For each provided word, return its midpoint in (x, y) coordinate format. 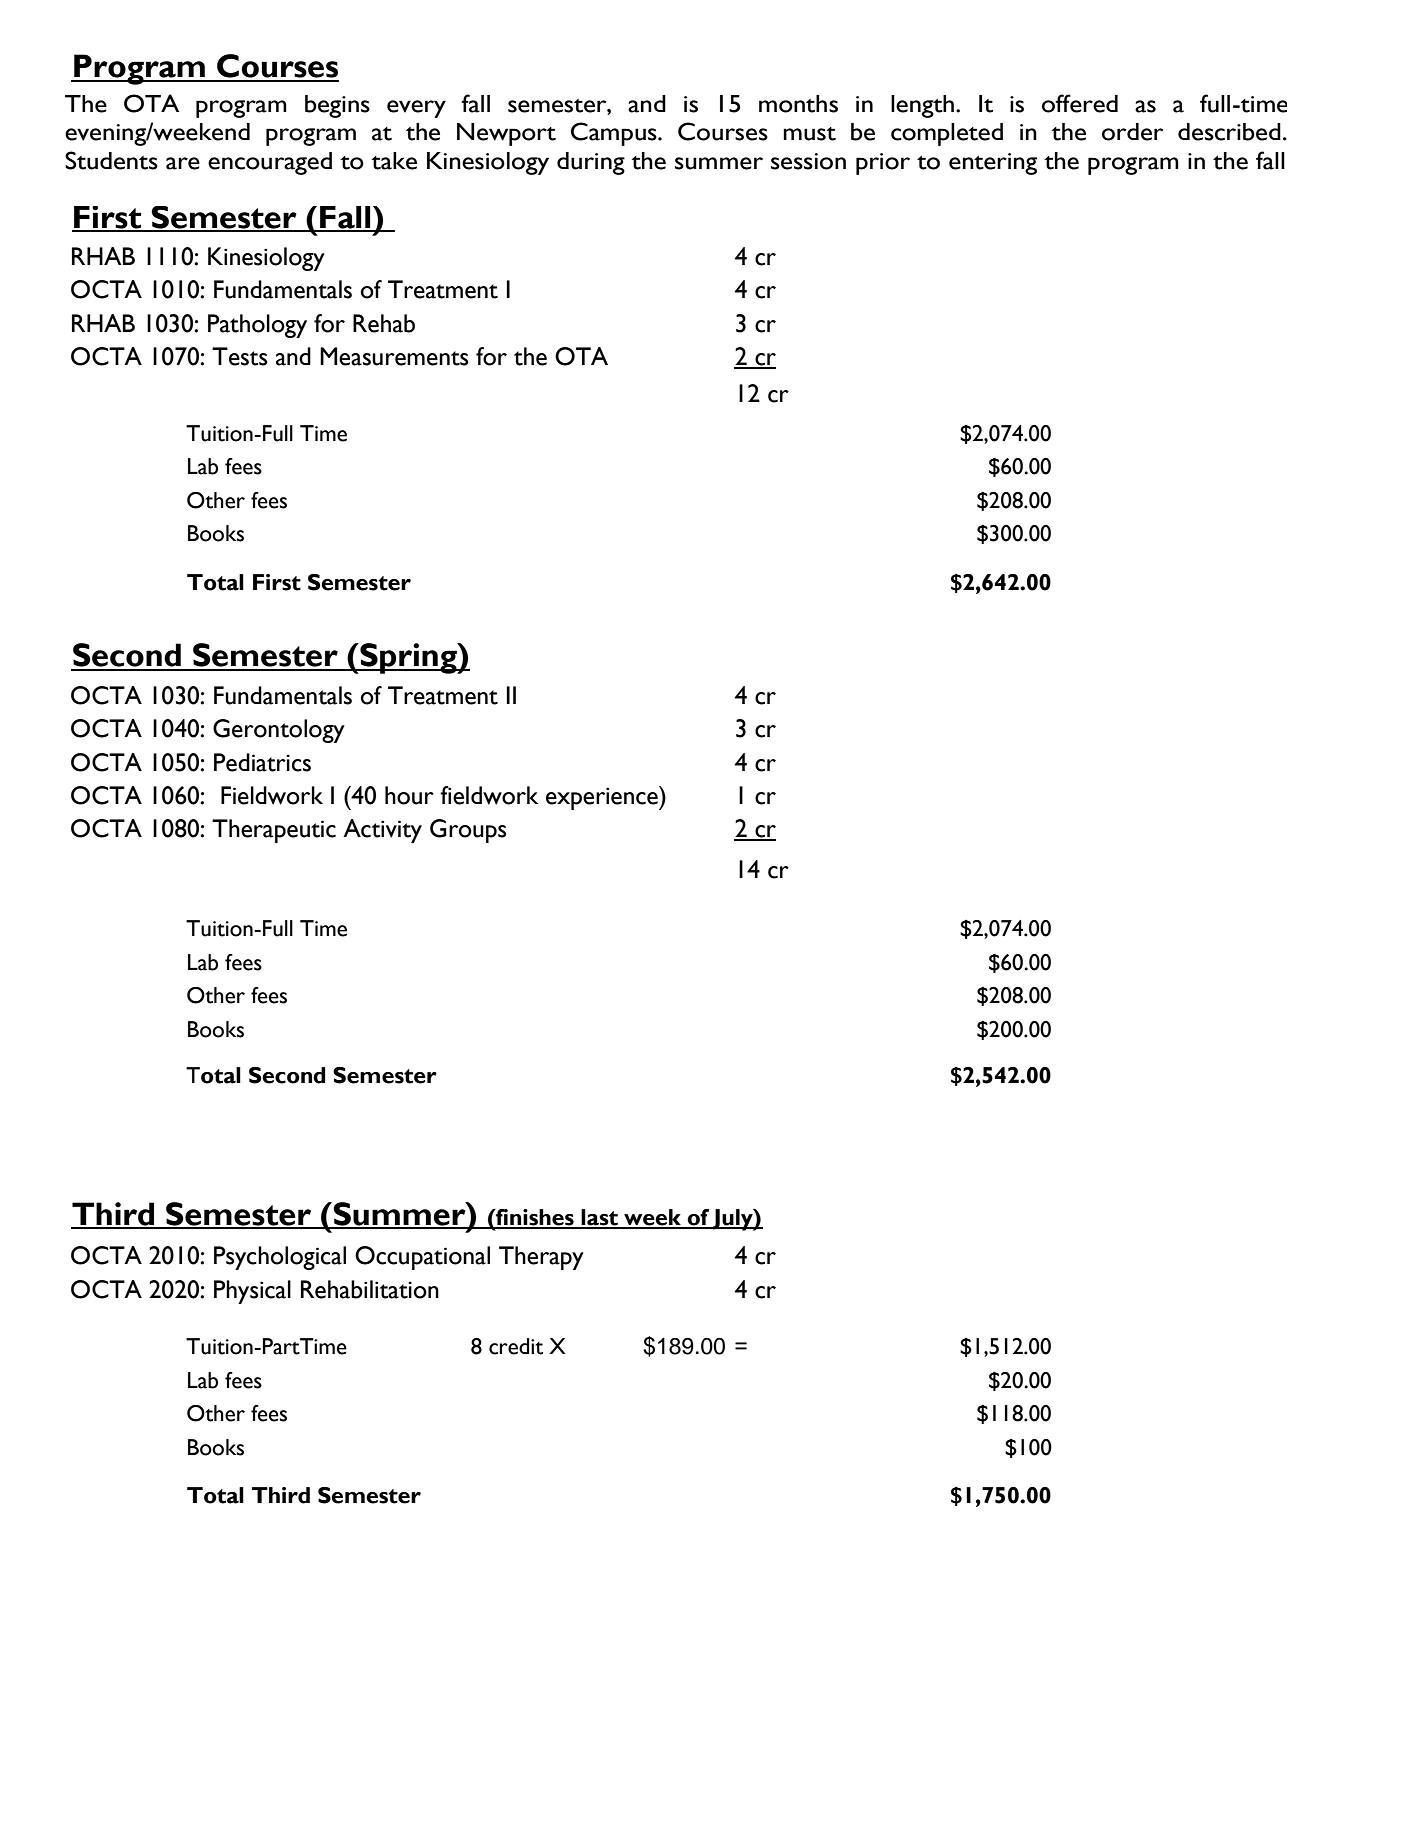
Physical (252, 1292)
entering (993, 164)
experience (603, 798)
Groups (468, 831)
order (1132, 132)
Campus (615, 134)
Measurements (394, 356)
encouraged (270, 163)
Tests (240, 356)
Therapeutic (274, 831)
